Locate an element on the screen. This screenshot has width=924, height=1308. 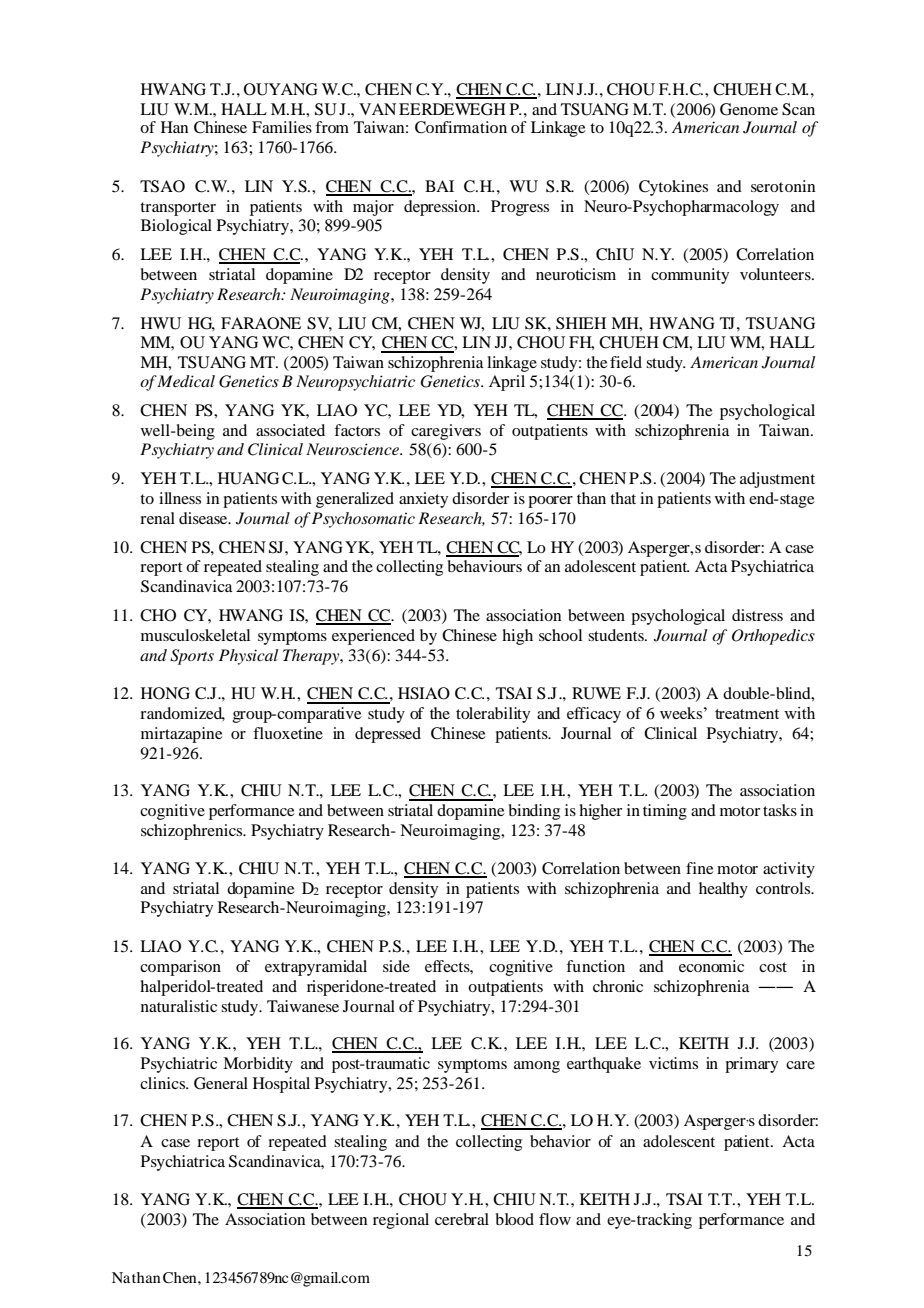
binding is located at coordinates (534, 812).
